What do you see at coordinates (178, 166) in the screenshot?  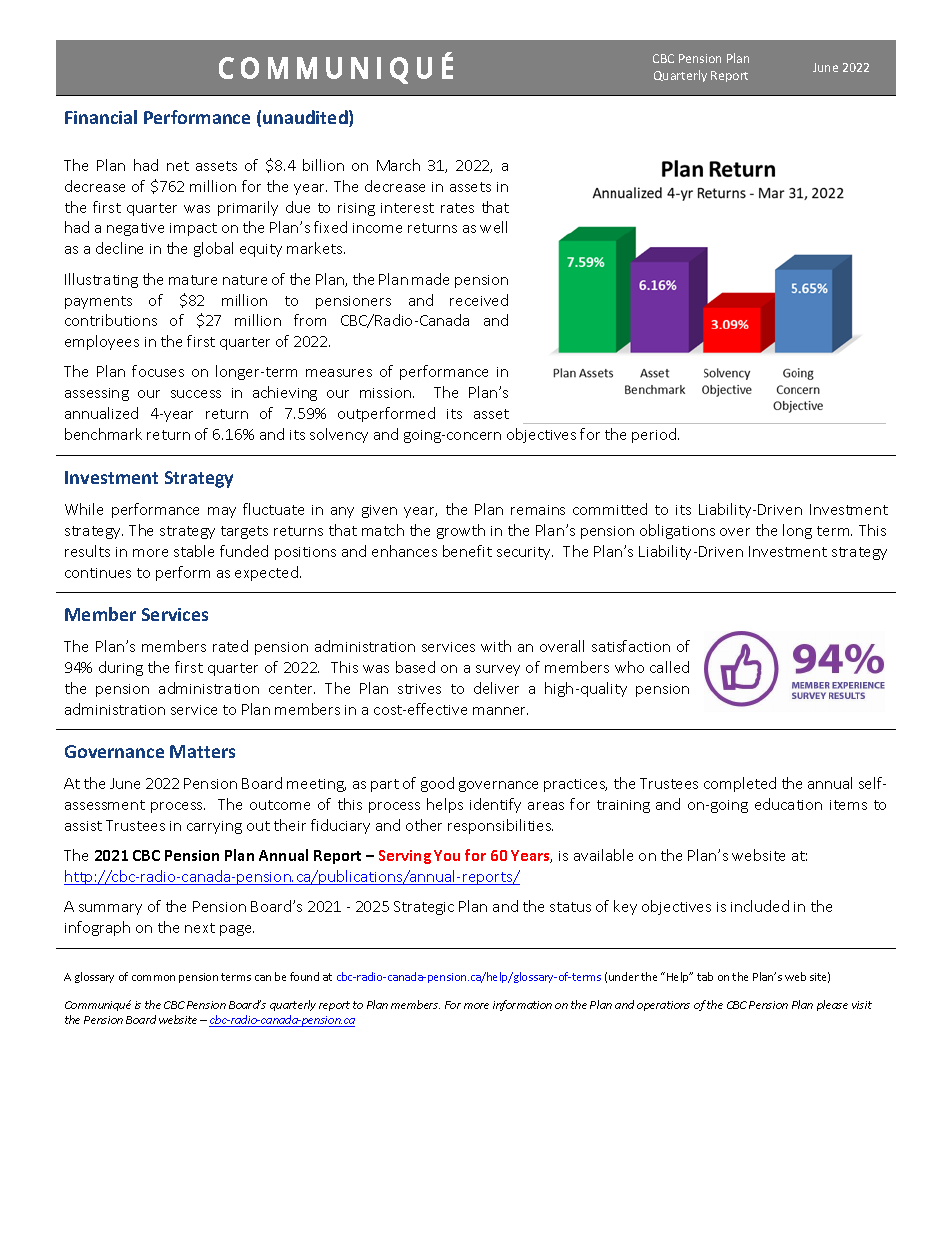 I see `net` at bounding box center [178, 166].
